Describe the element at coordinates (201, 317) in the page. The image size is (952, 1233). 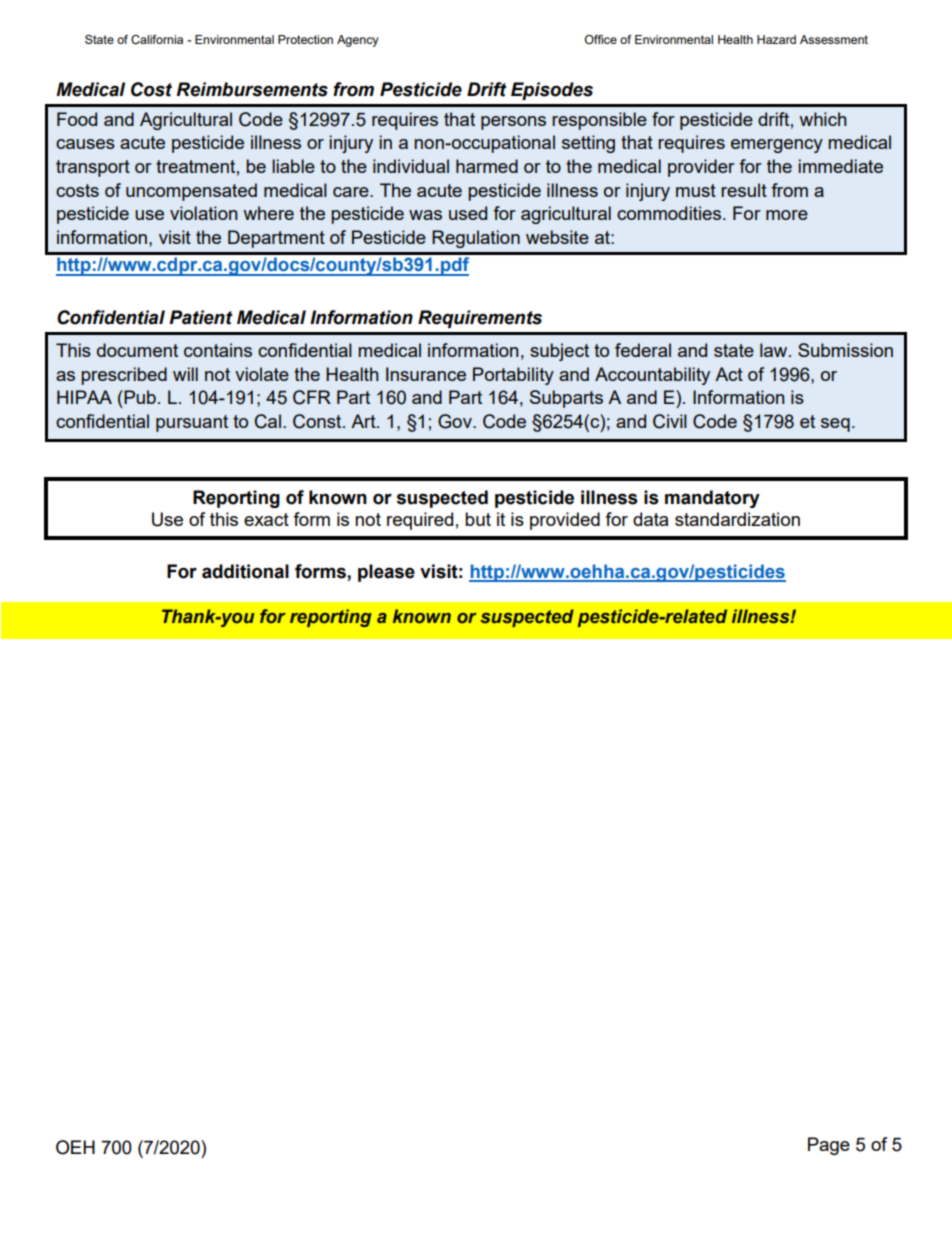
I see `Patient` at that location.
